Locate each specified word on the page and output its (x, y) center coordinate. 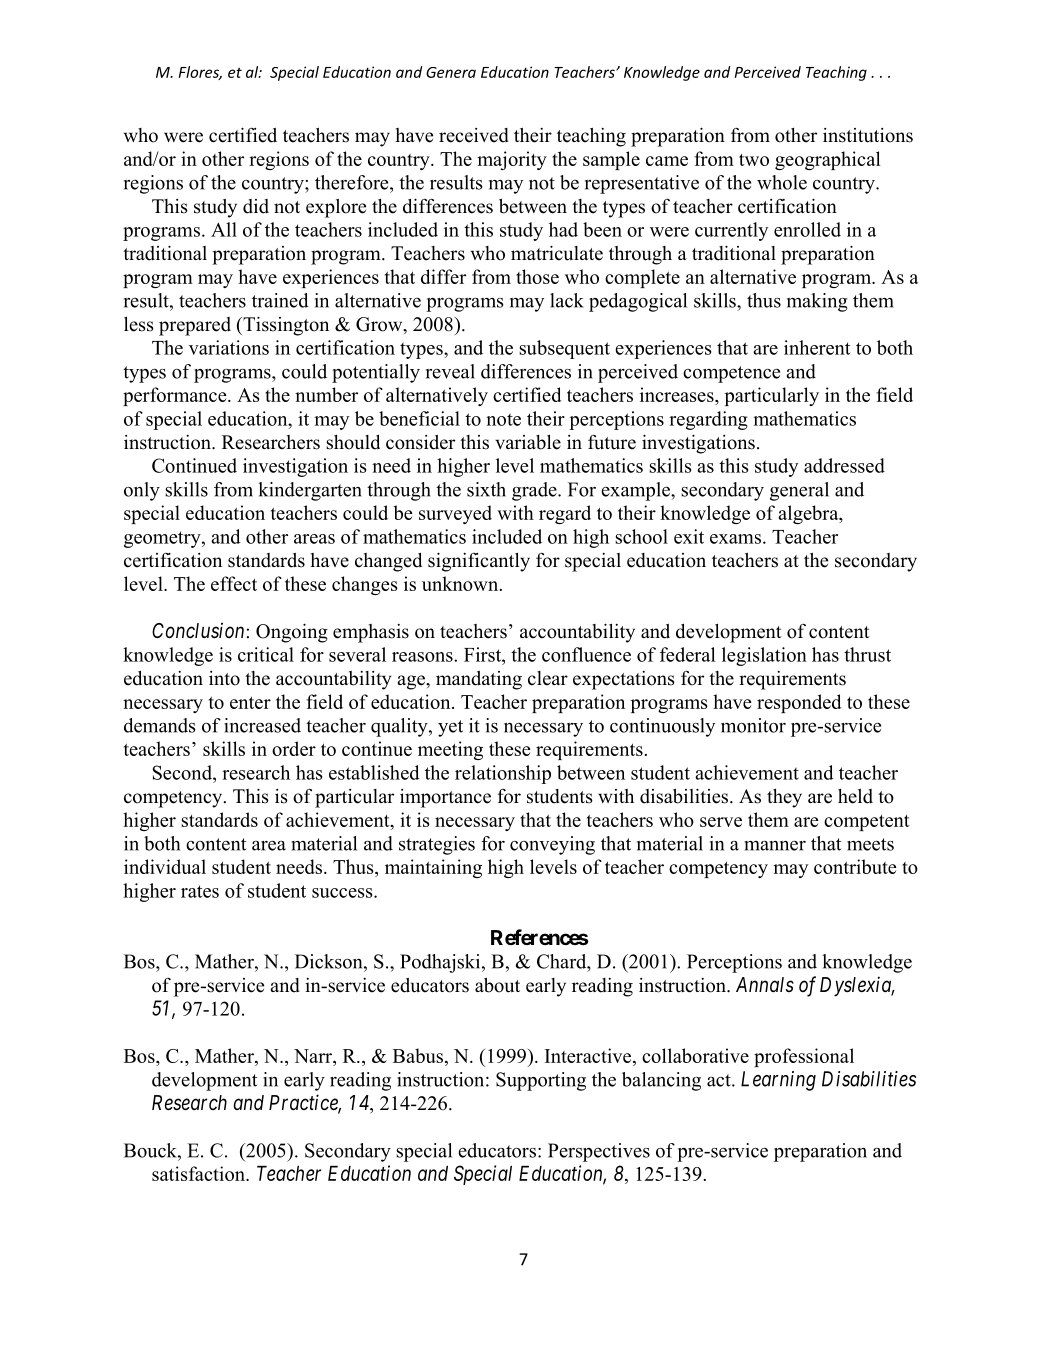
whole (782, 182)
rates (200, 891)
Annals (765, 984)
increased (262, 725)
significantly (479, 562)
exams (735, 539)
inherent (817, 347)
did (256, 206)
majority (512, 160)
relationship (503, 774)
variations (229, 347)
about (497, 985)
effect (234, 583)
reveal (450, 371)
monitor (753, 725)
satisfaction (199, 1173)
